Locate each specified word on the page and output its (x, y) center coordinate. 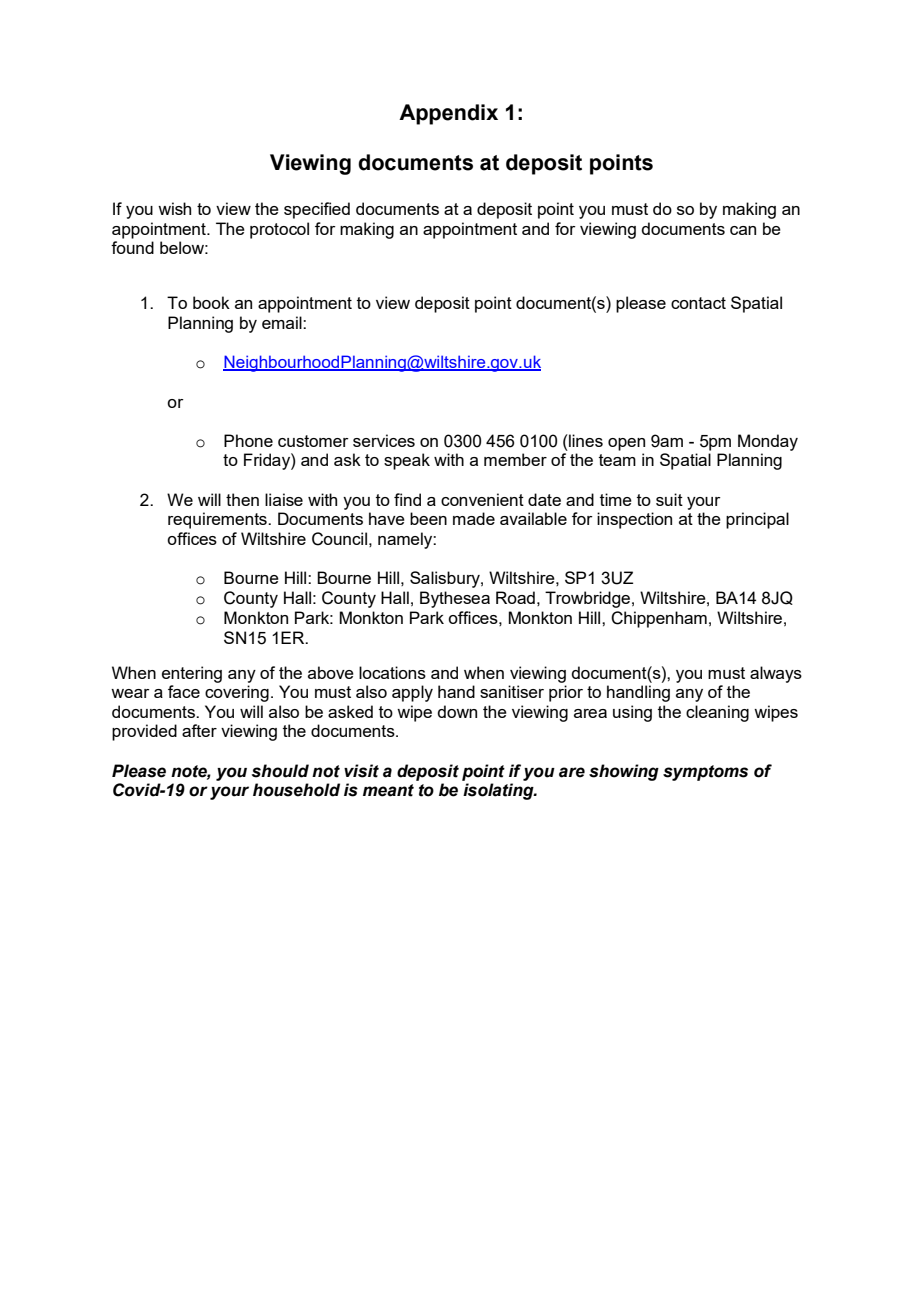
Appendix (448, 114)
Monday (768, 442)
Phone (248, 440)
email (283, 322)
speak (407, 461)
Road (515, 597)
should (280, 771)
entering (192, 674)
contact (698, 303)
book (211, 302)
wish (174, 208)
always (776, 674)
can (743, 230)
